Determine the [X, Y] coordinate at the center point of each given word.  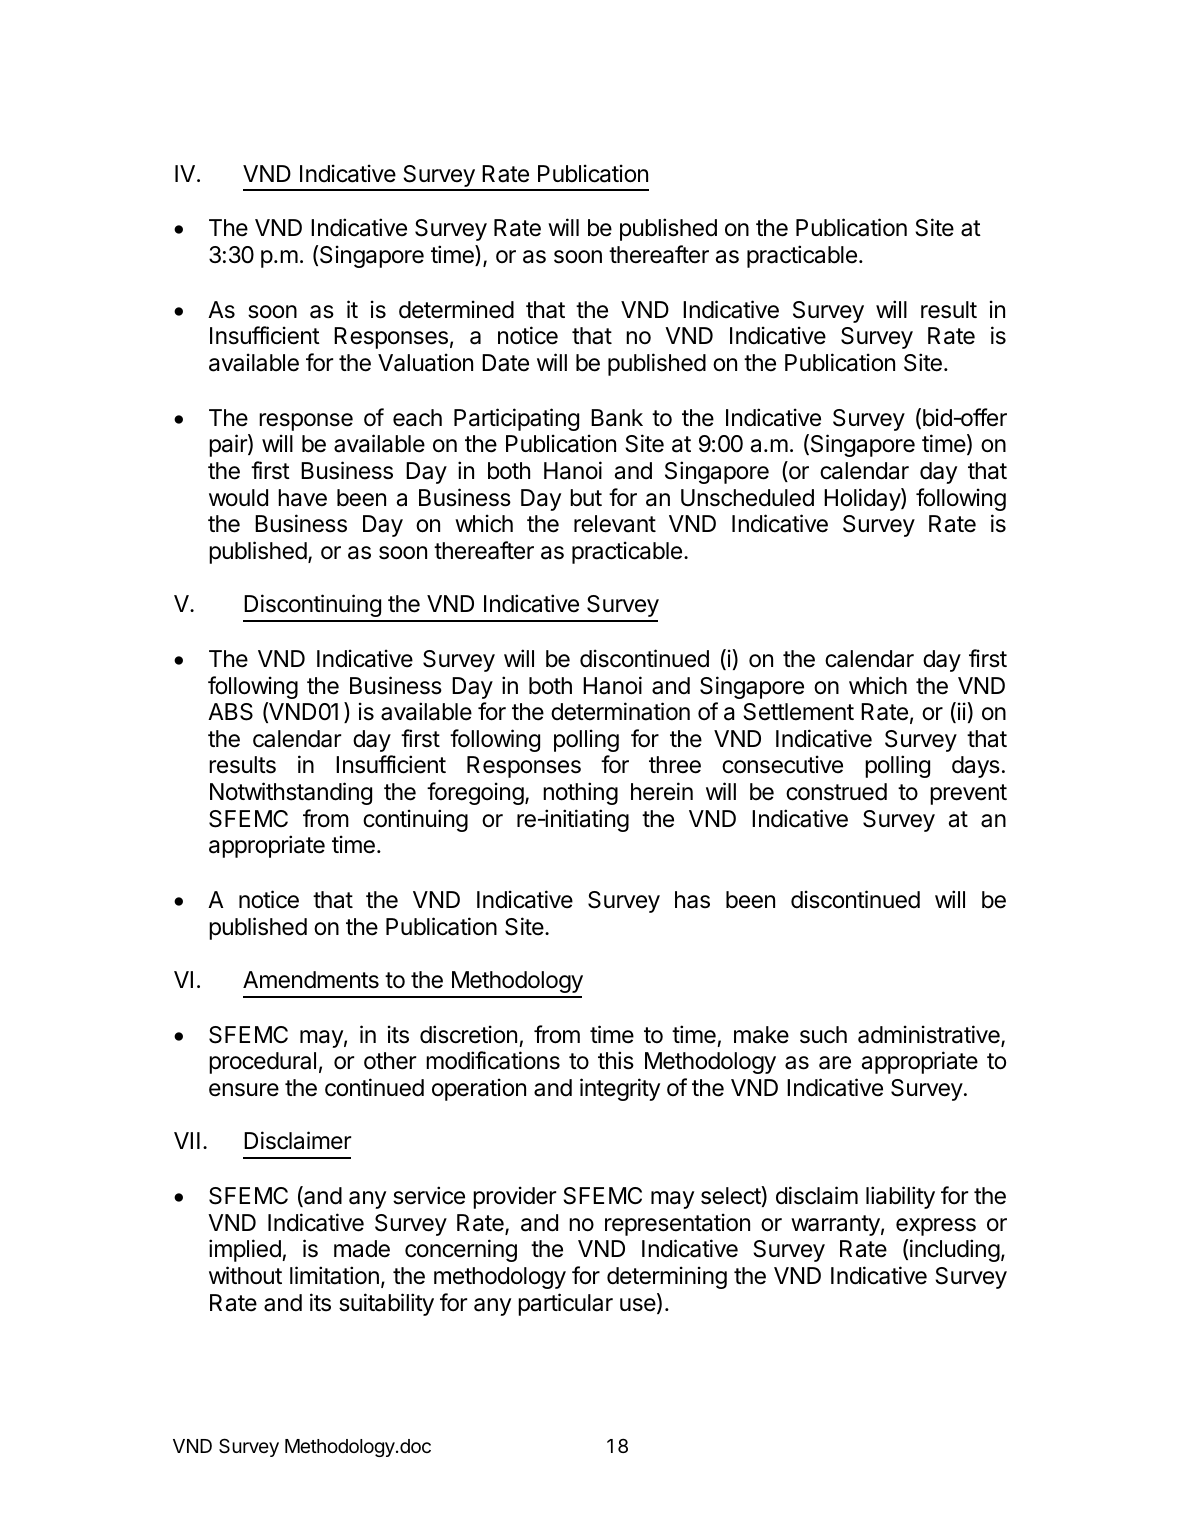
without [245, 1275]
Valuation [425, 362]
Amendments [311, 980]
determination [620, 711]
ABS [230, 712]
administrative [930, 1035]
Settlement [798, 712]
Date [505, 363]
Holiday [863, 499]
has [692, 900]
